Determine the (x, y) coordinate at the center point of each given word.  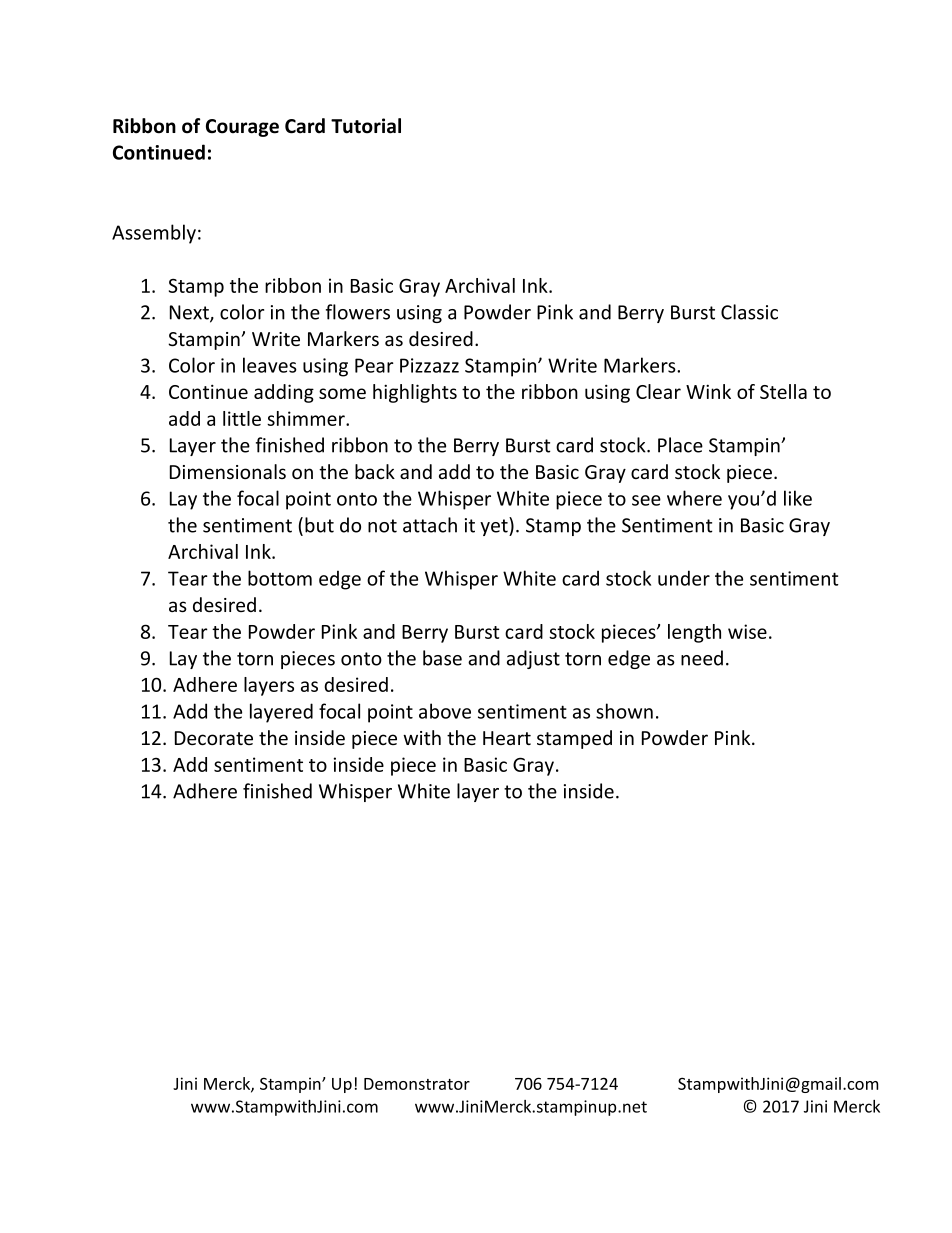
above (445, 711)
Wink (708, 391)
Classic (749, 312)
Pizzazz (429, 365)
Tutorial (366, 126)
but (319, 525)
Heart (507, 738)
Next (190, 313)
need (702, 658)
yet (495, 526)
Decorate (214, 738)
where (694, 498)
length (694, 633)
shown (624, 711)
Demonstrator (417, 1084)
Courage (242, 128)
